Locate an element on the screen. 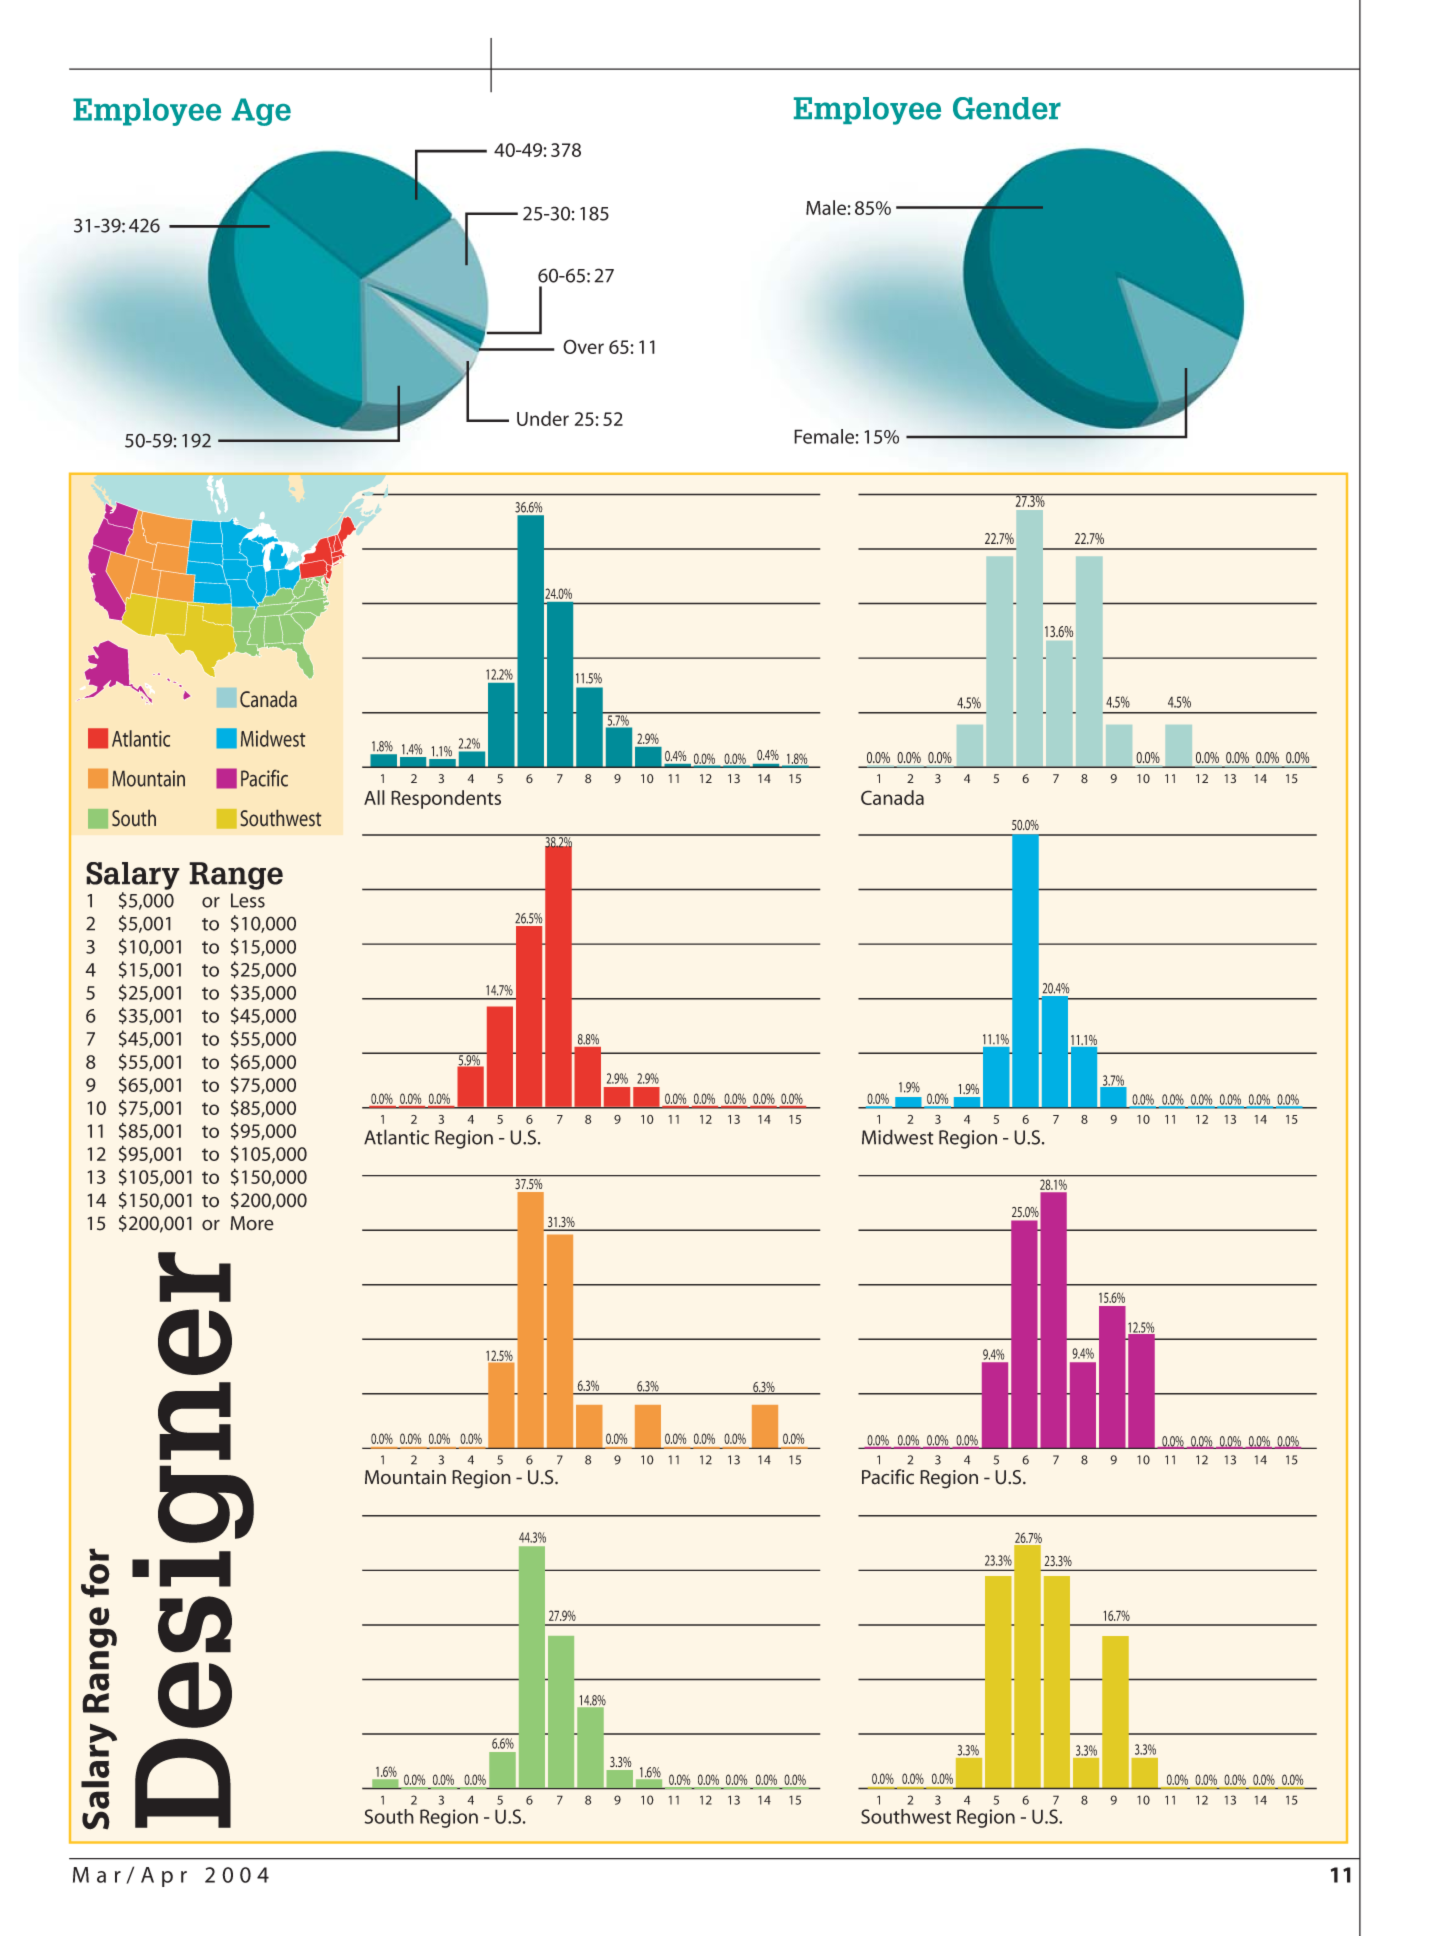  Less is located at coordinates (248, 900).
